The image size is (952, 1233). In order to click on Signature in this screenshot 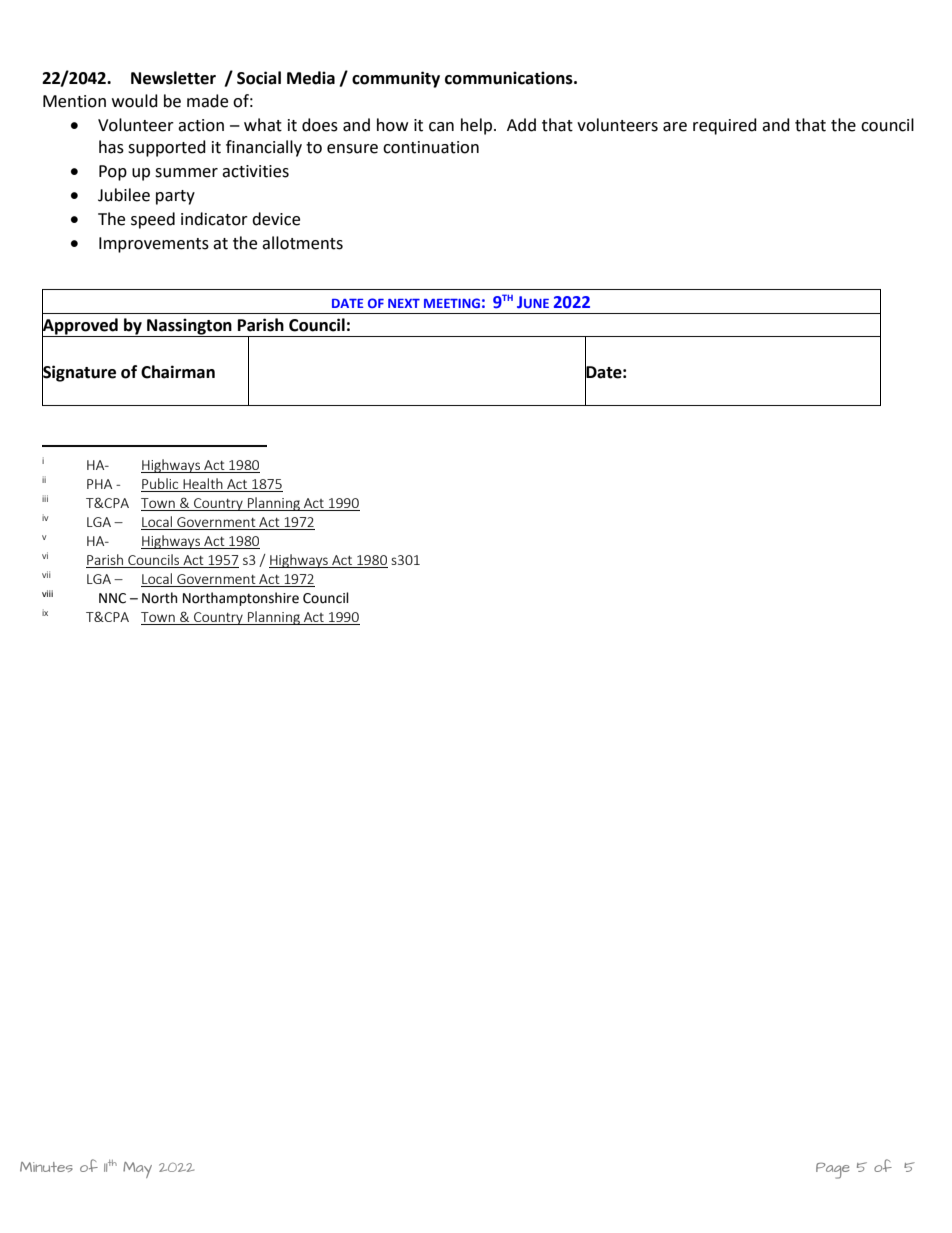, I will do `click(79, 373)`.
